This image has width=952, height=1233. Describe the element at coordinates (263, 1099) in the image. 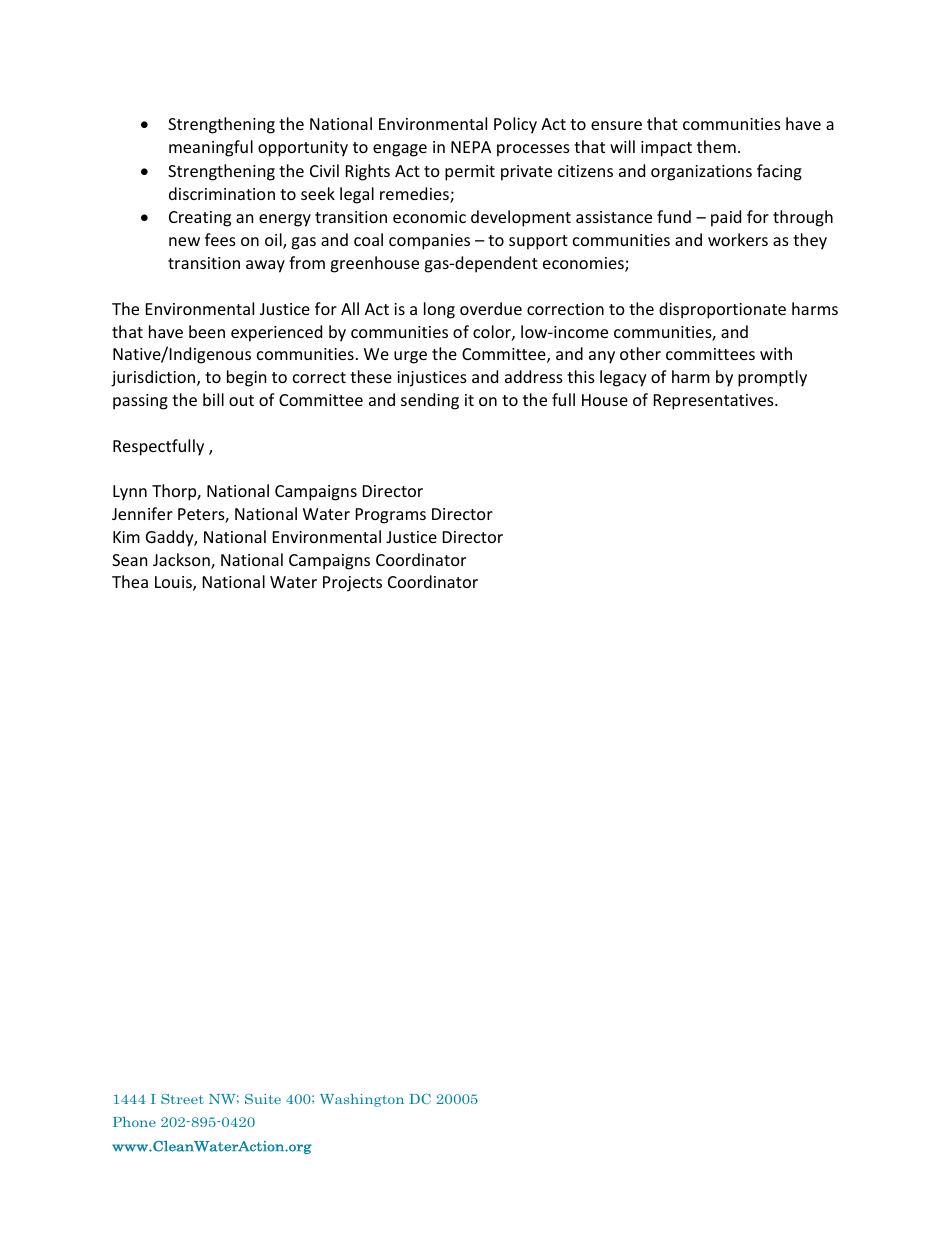

I see `Suite` at that location.
